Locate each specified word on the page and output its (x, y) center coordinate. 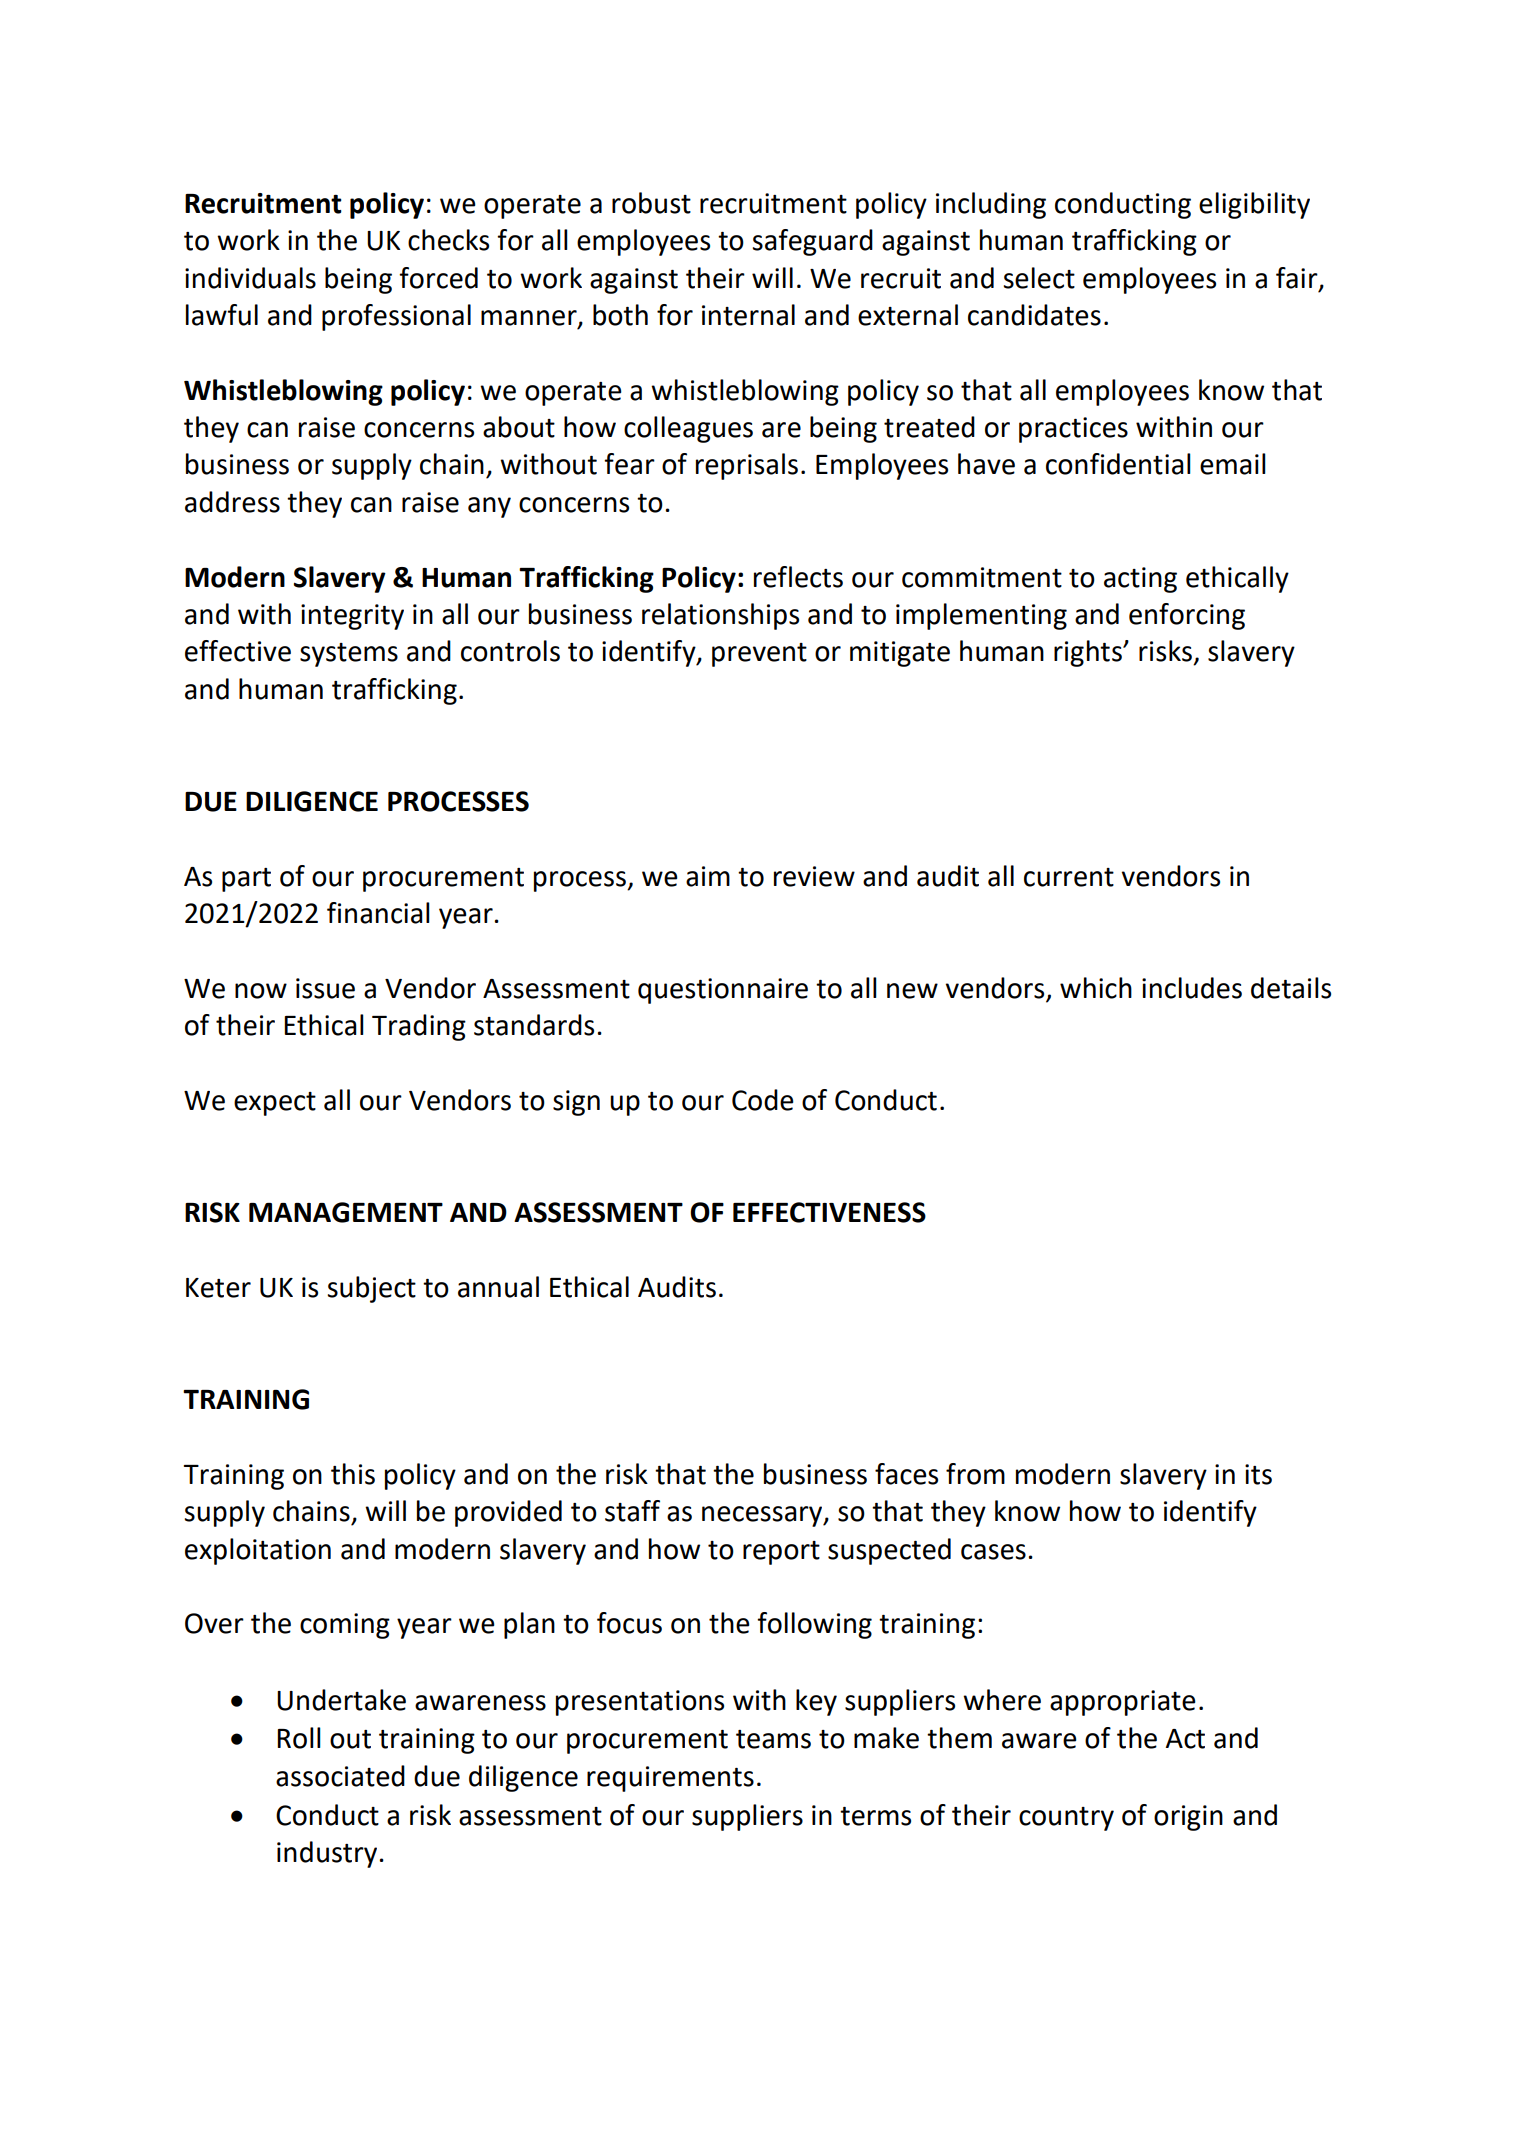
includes (1192, 988)
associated (340, 1776)
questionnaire (723, 991)
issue (325, 988)
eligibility (1254, 205)
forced (438, 278)
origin (1188, 1818)
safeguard (812, 242)
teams (773, 1739)
